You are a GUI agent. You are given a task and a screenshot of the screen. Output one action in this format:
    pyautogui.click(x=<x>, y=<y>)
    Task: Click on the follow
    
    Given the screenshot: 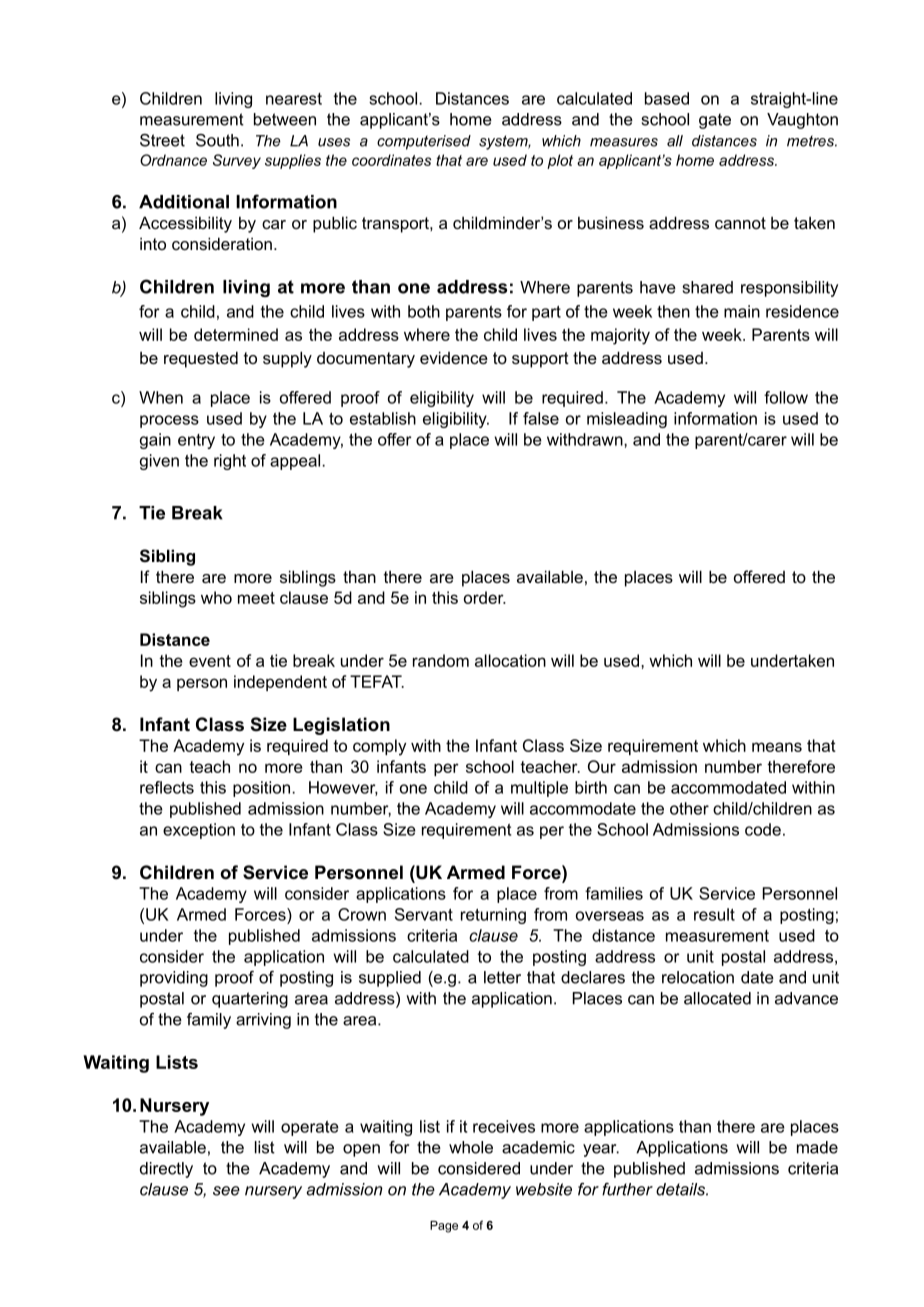 What is the action you would take?
    pyautogui.click(x=786, y=397)
